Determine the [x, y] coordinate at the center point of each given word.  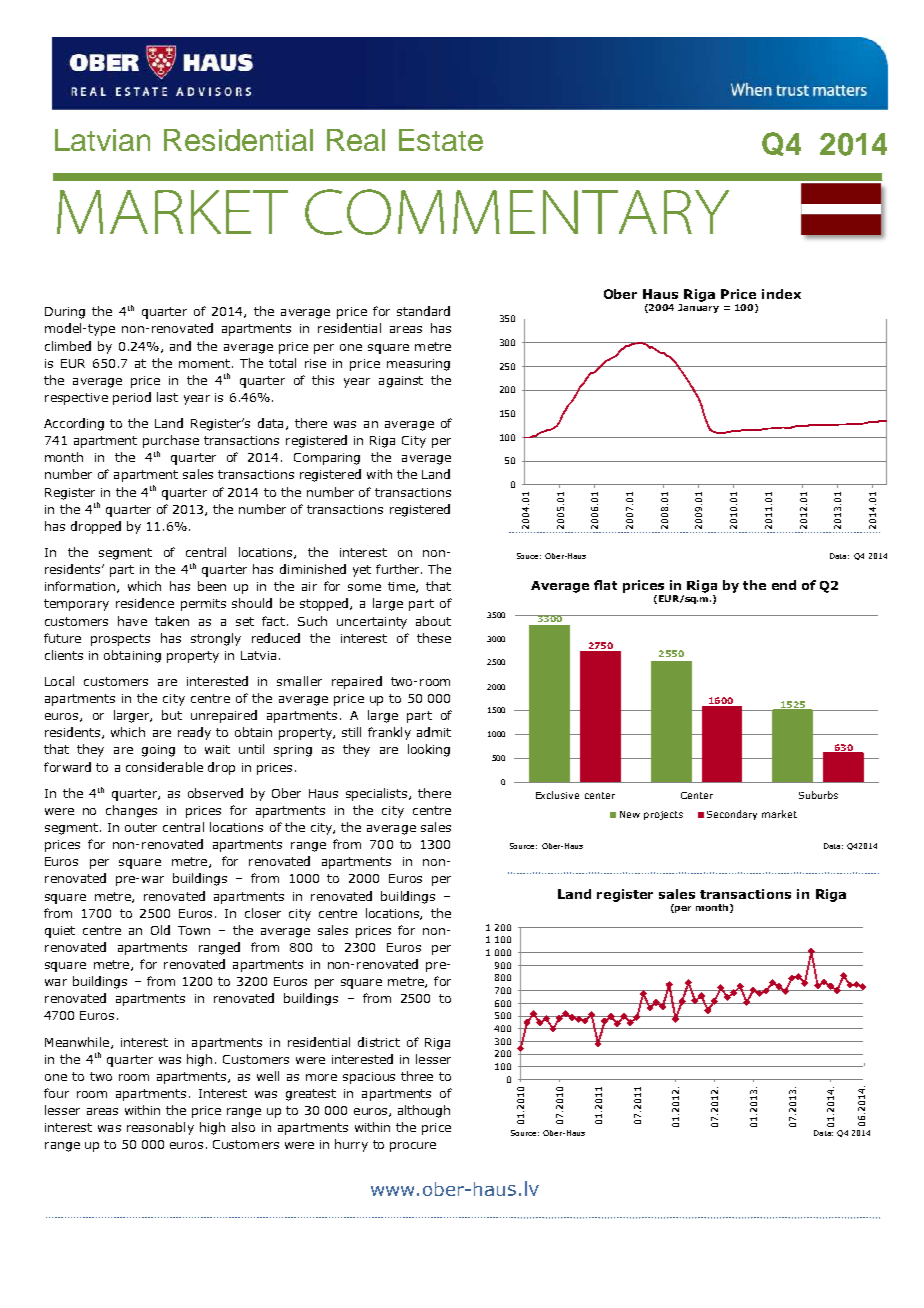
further [399, 569]
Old [160, 930]
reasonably [160, 1128]
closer [263, 913]
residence [145, 603]
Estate [441, 140]
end [784, 585]
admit [434, 732]
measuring [418, 365]
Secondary [732, 815]
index [781, 294]
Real [356, 140]
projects [663, 815]
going [158, 751]
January [698, 308]
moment [204, 363]
